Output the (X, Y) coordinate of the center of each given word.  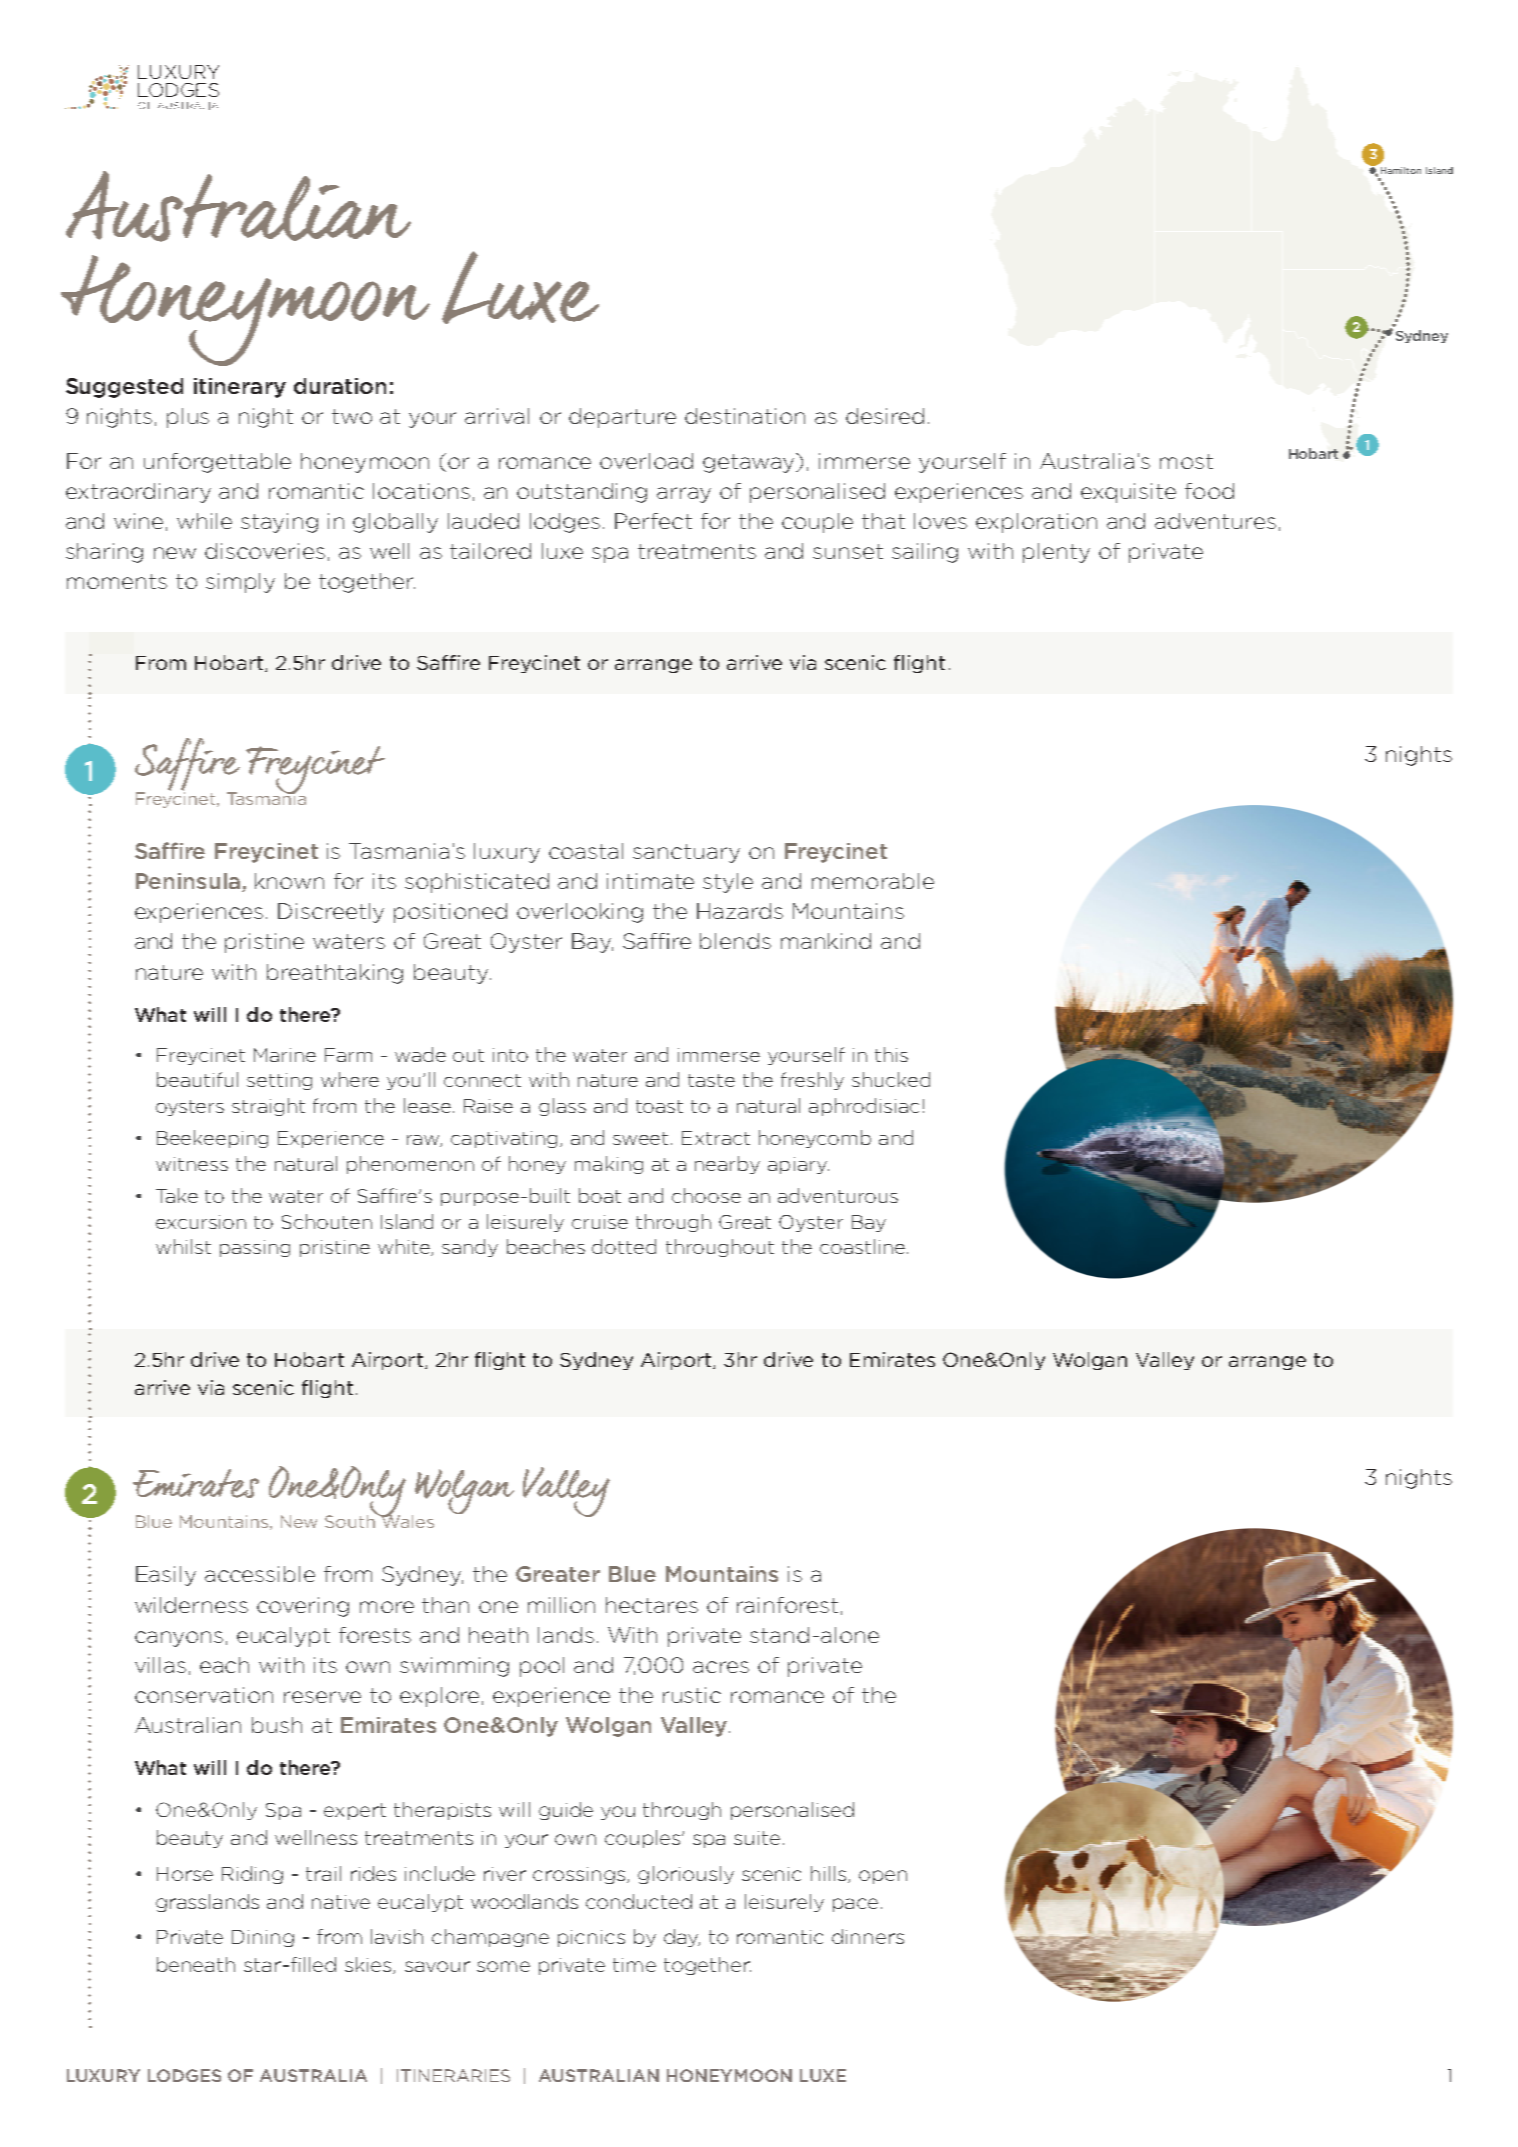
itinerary (240, 388)
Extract (716, 1138)
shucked (891, 1079)
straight (268, 1107)
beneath (196, 1964)
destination (745, 416)
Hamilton (1401, 170)
